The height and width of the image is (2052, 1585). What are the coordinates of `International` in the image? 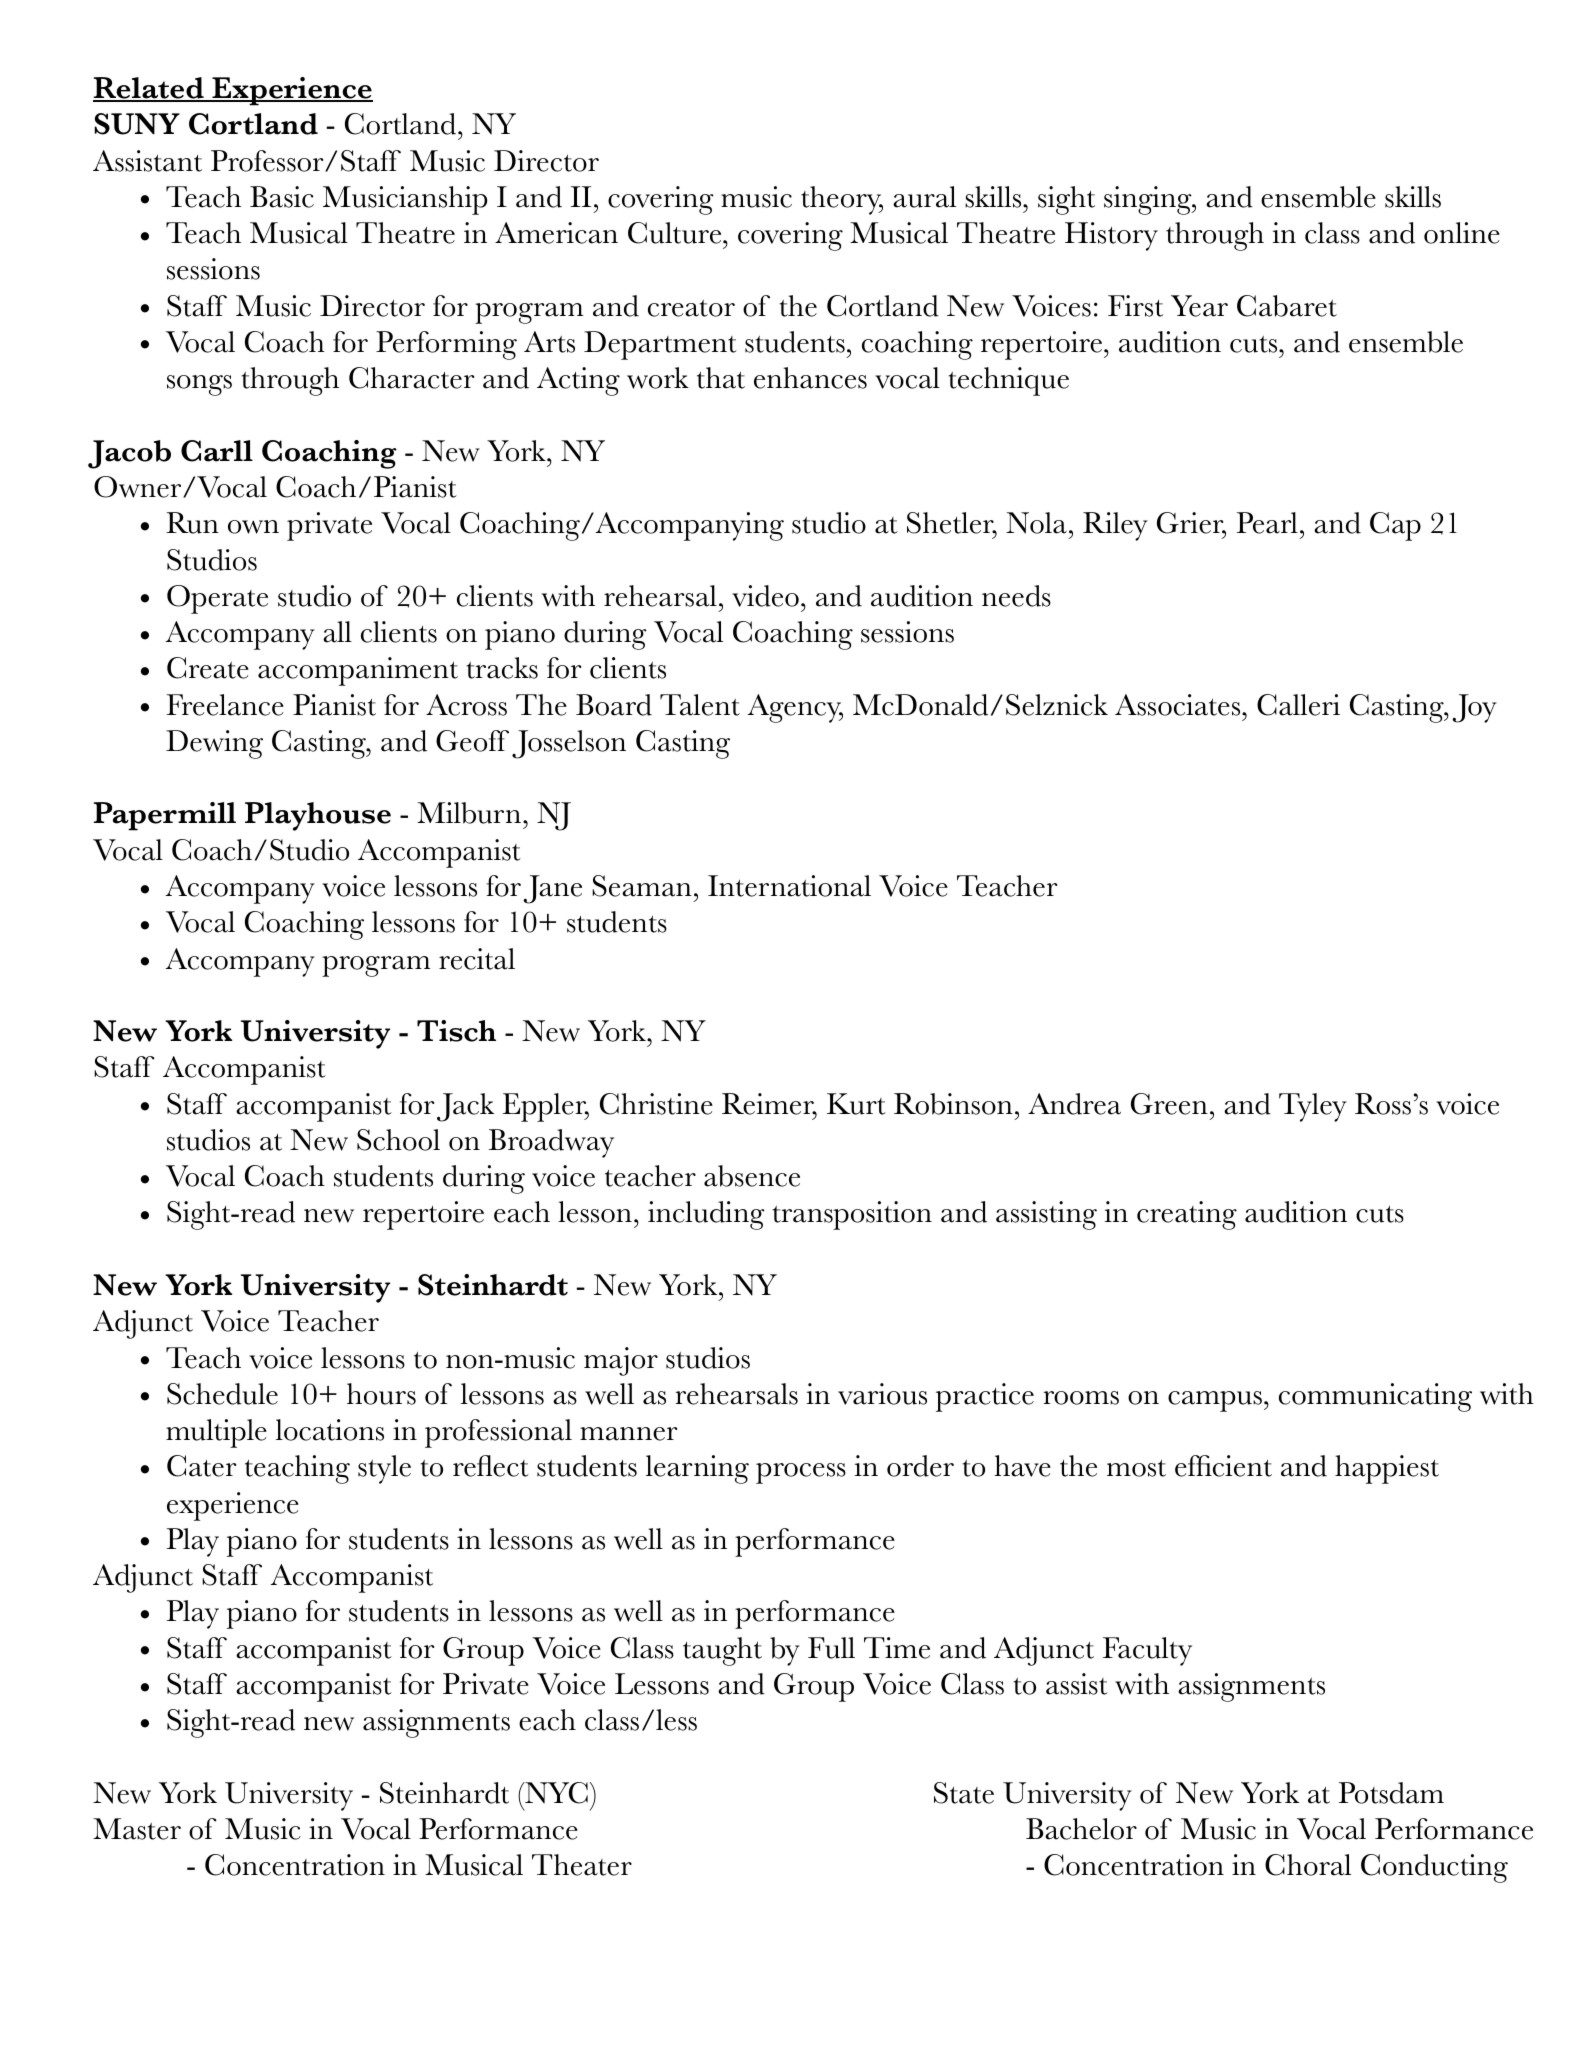 It's located at (789, 886).
